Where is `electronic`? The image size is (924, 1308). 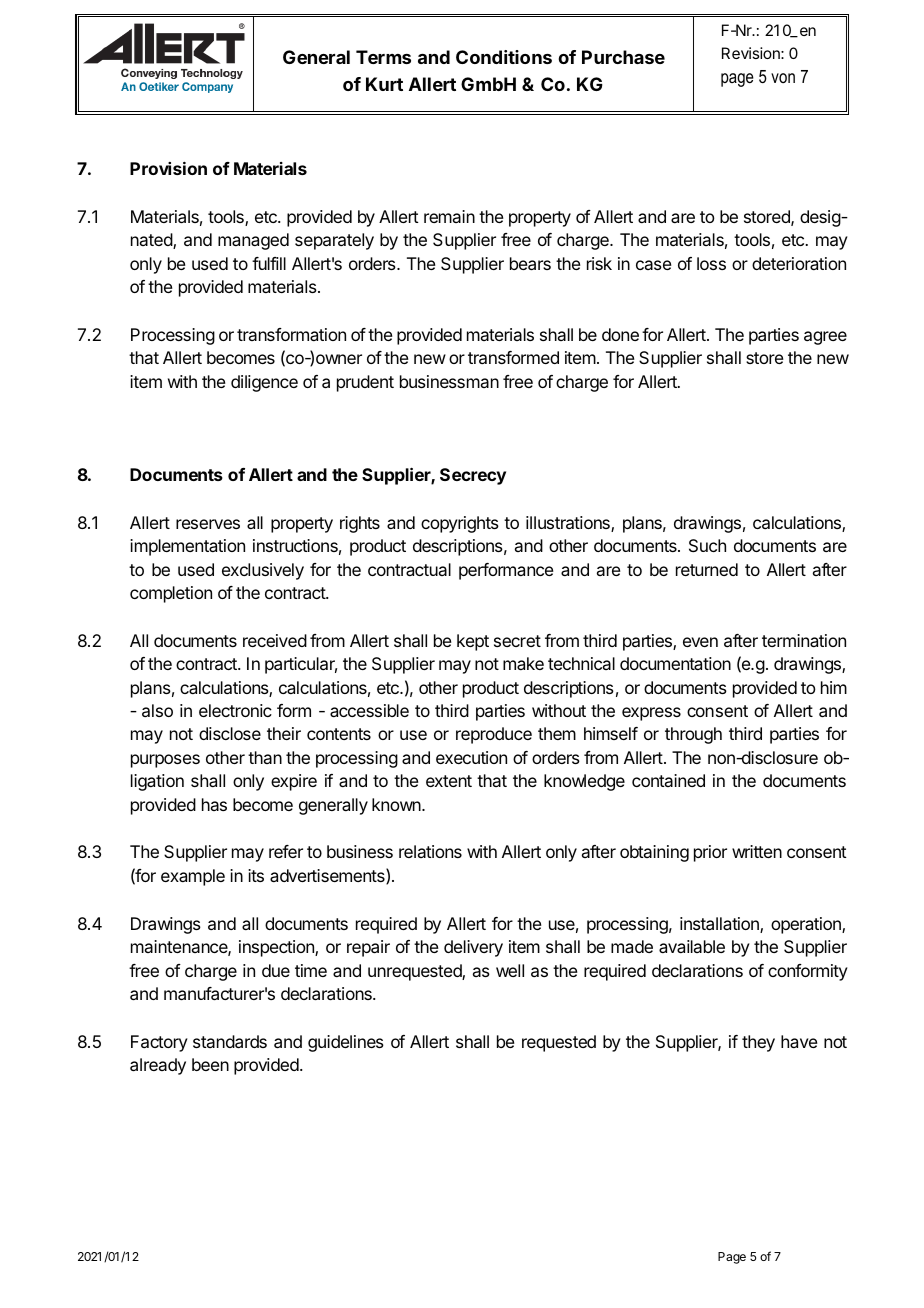
electronic is located at coordinates (235, 710).
